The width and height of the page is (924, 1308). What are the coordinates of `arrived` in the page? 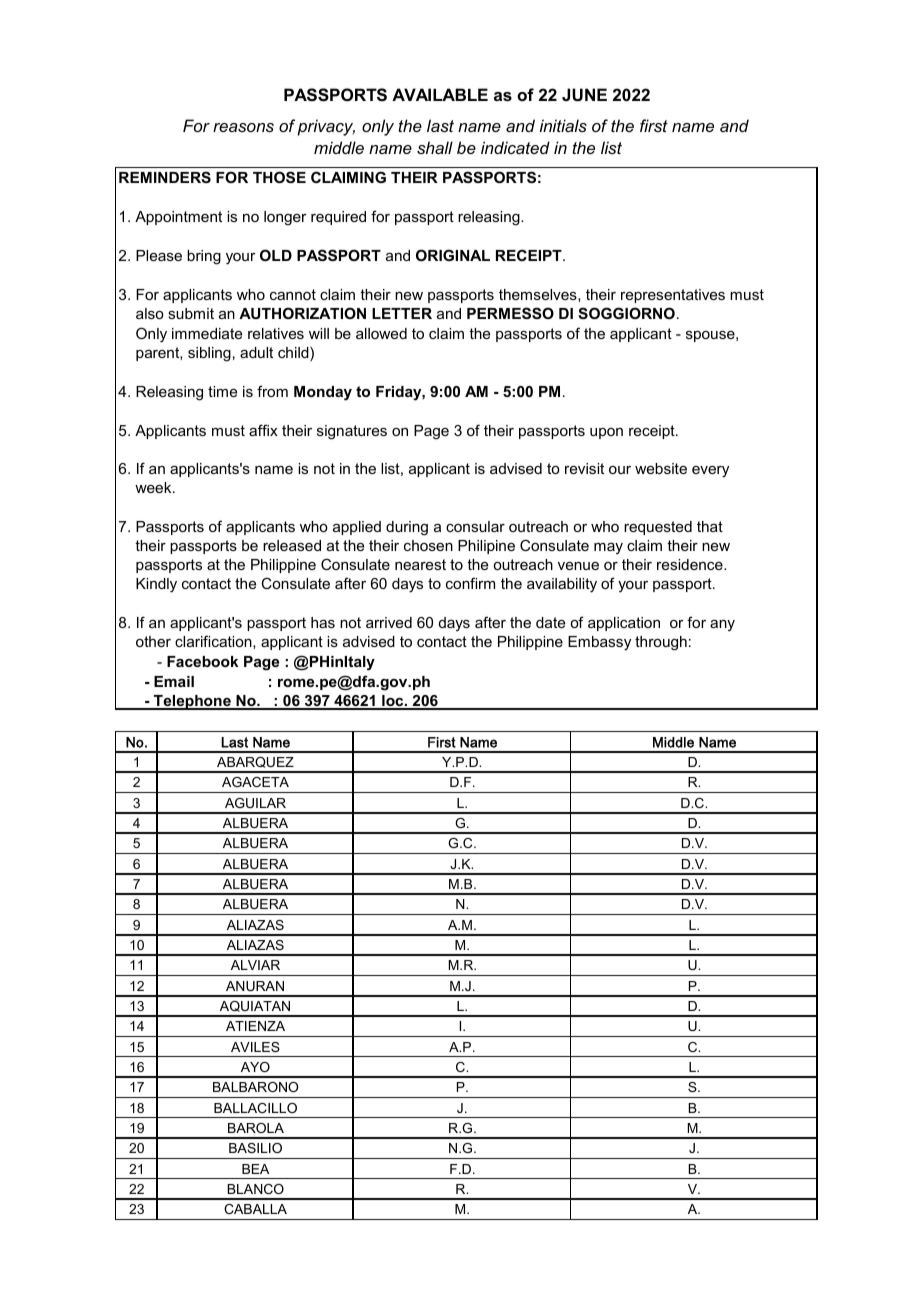 It's located at (389, 622).
